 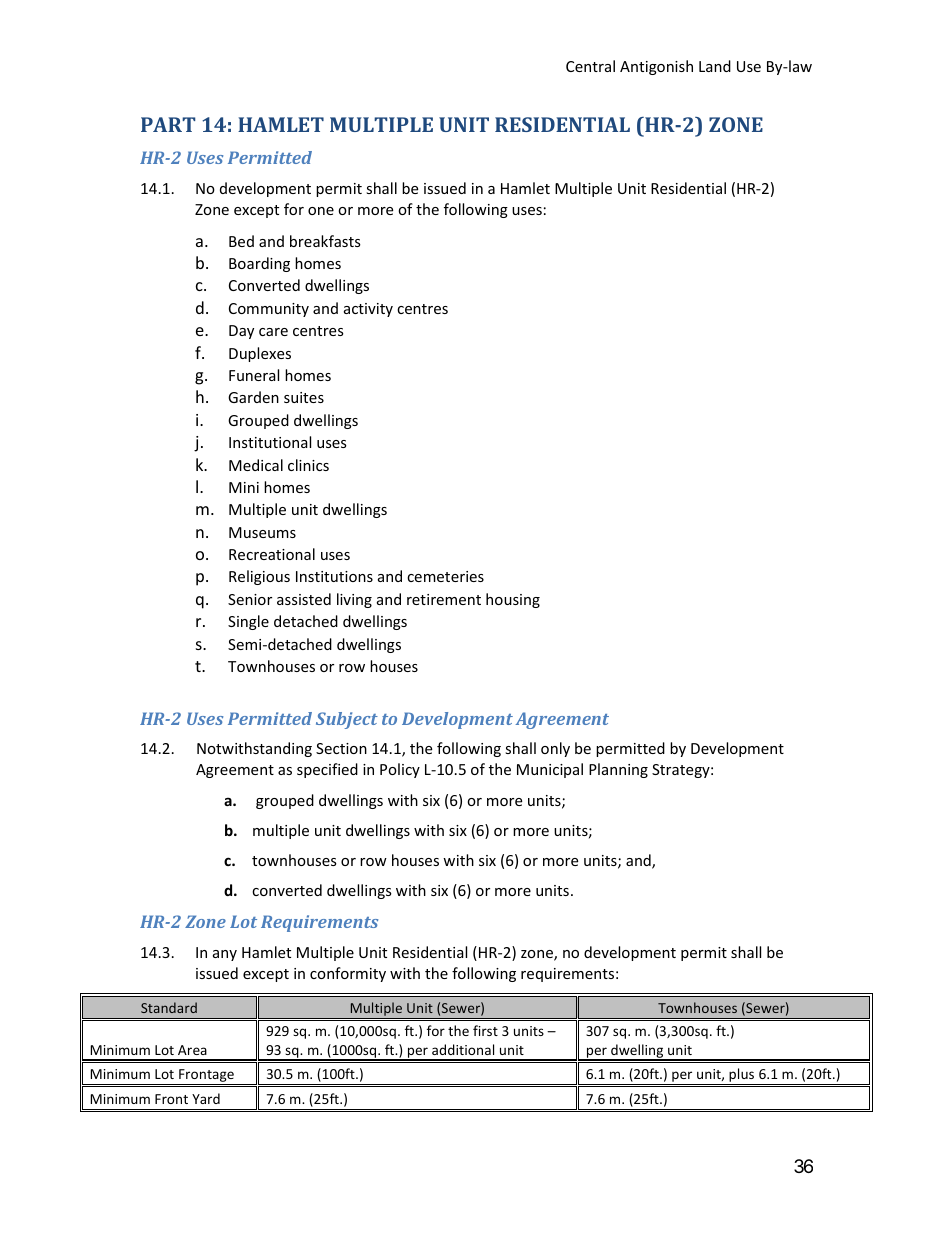 I want to click on Central, so click(x=590, y=66).
